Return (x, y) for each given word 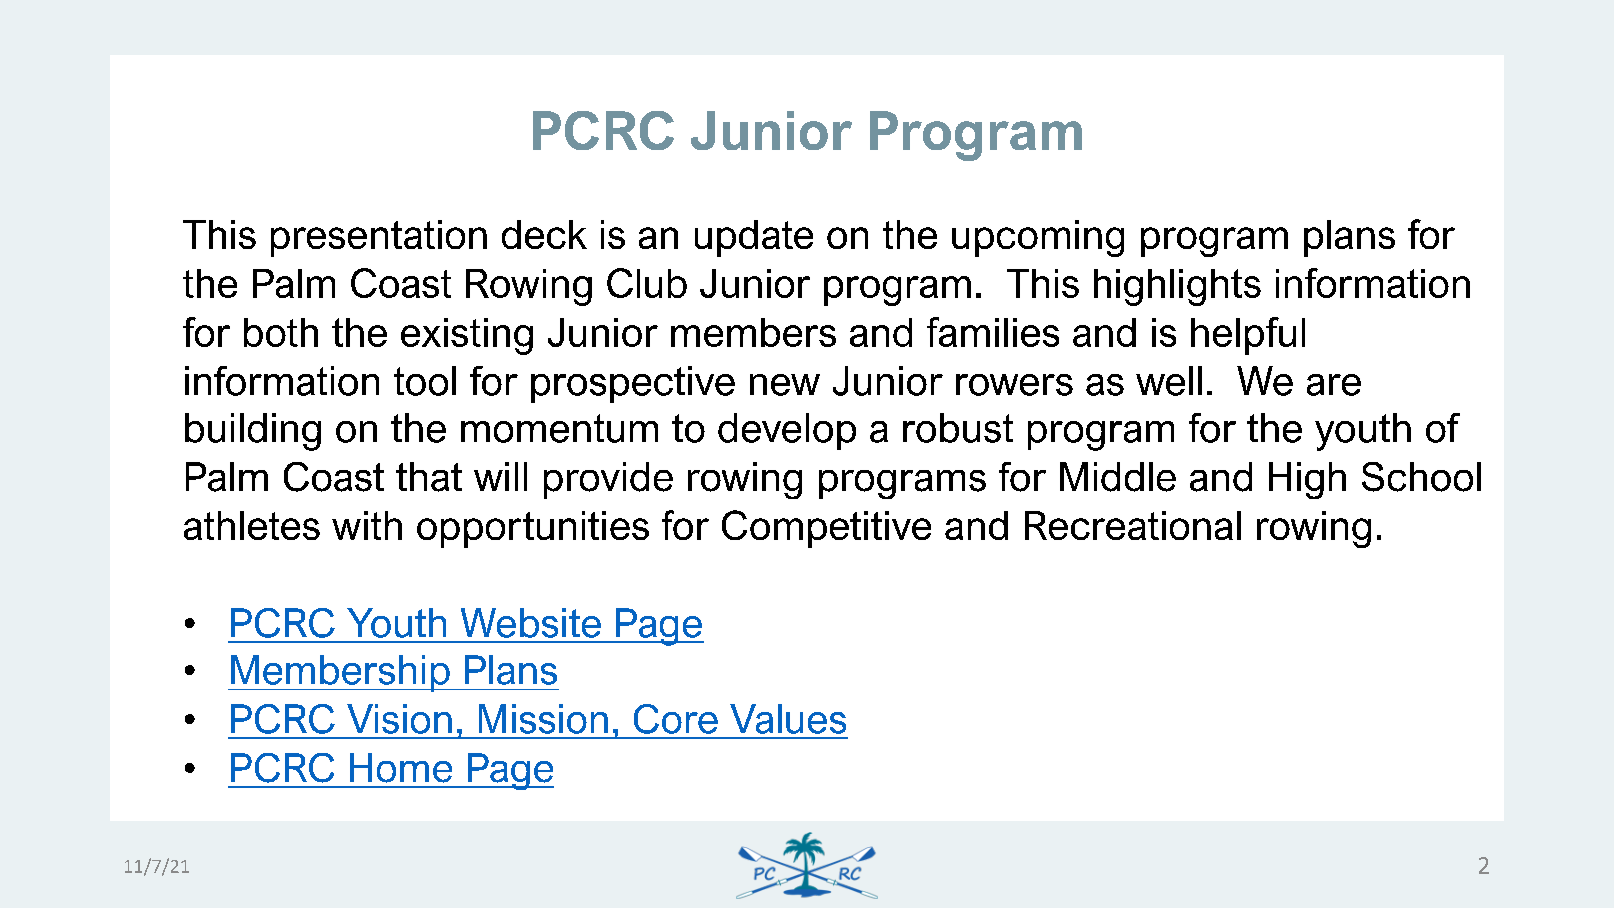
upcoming (1038, 238)
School (1421, 477)
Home (401, 768)
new (785, 385)
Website (531, 623)
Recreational (1133, 525)
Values (788, 719)
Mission (543, 719)
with (367, 525)
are (1334, 385)
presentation (379, 238)
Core (676, 719)
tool (425, 381)
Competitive (826, 529)
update (754, 238)
